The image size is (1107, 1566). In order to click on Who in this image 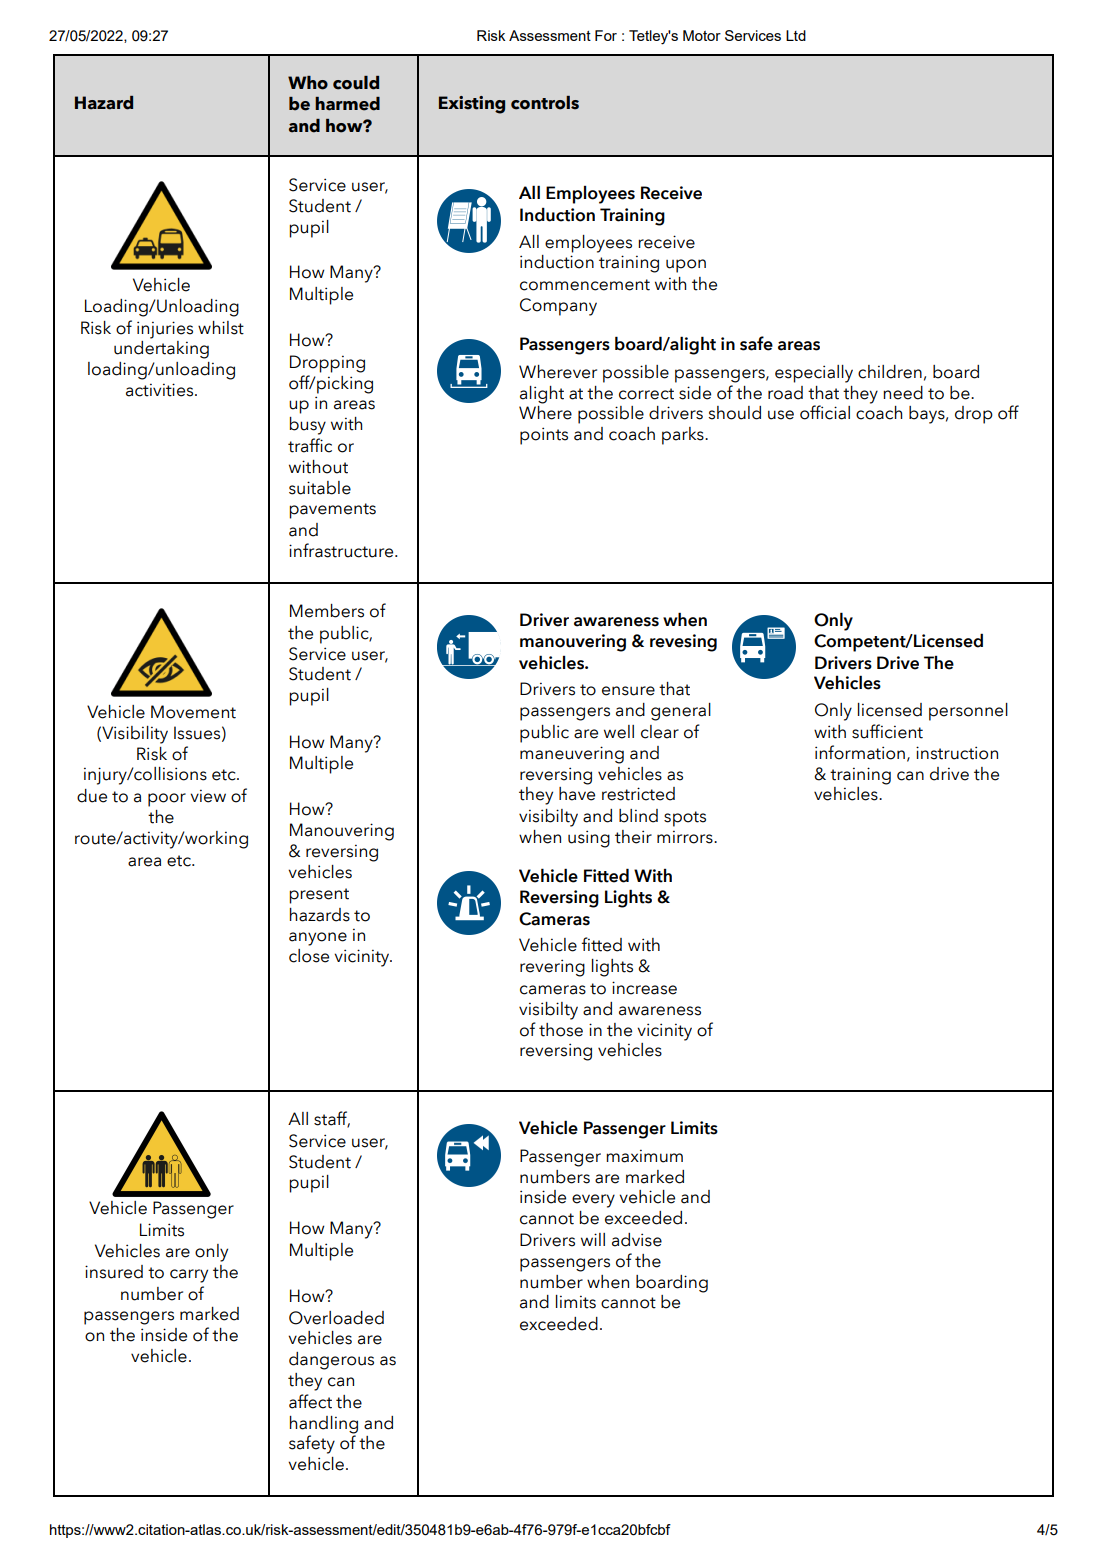, I will do `click(308, 83)`.
